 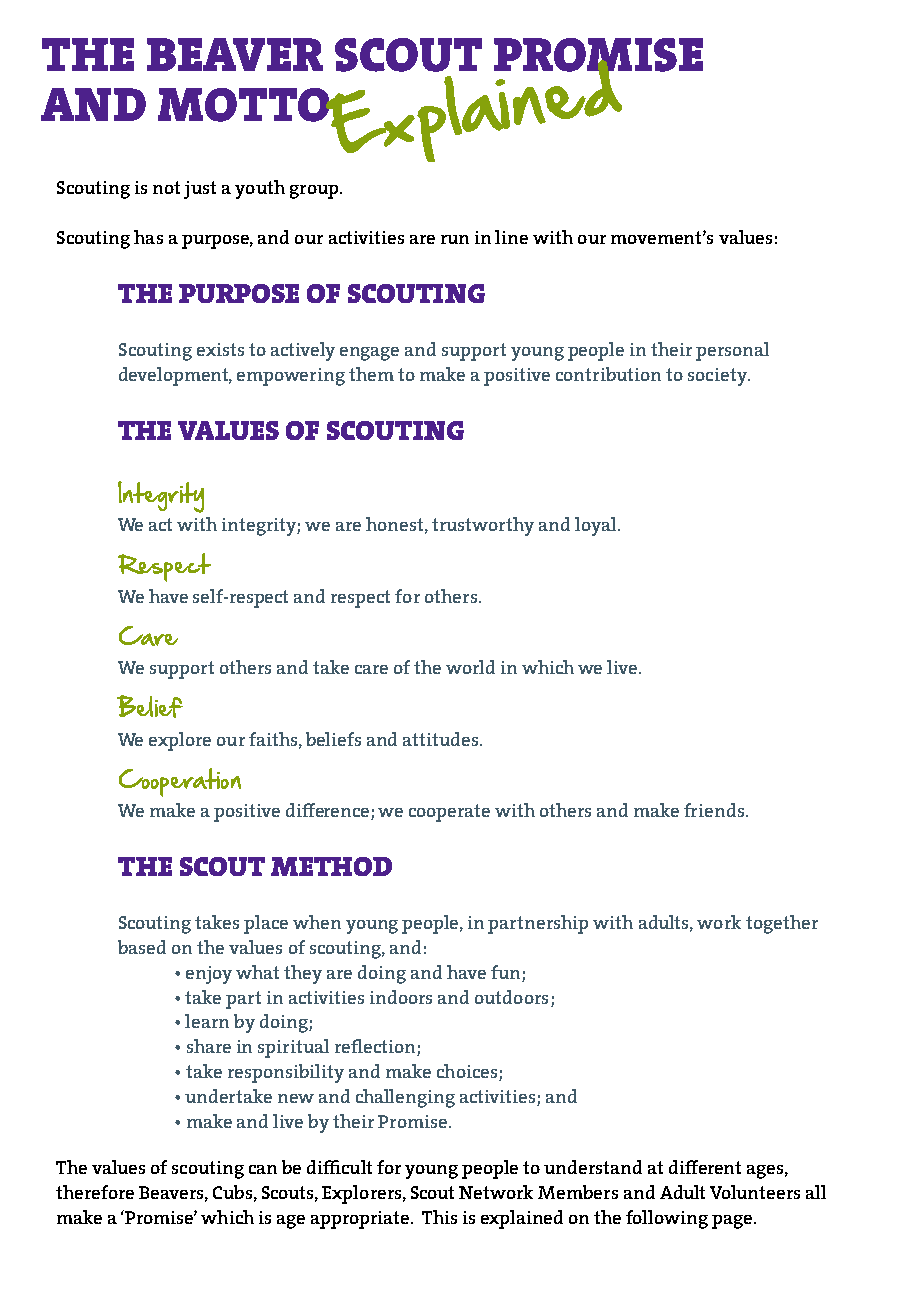 What do you see at coordinates (732, 351) in the document?
I see `personal` at bounding box center [732, 351].
